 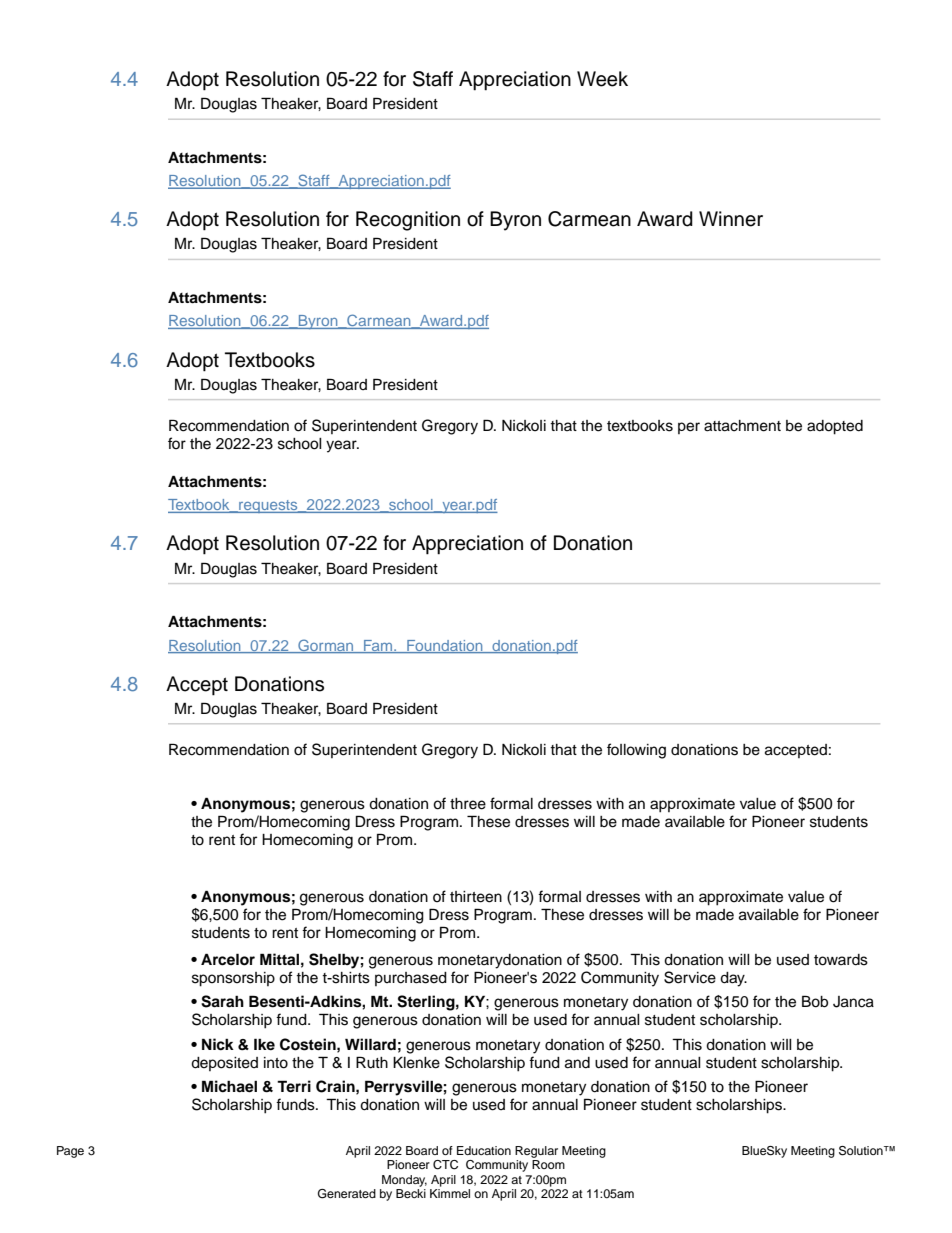 What do you see at coordinates (636, 751) in the page?
I see `following` at bounding box center [636, 751].
